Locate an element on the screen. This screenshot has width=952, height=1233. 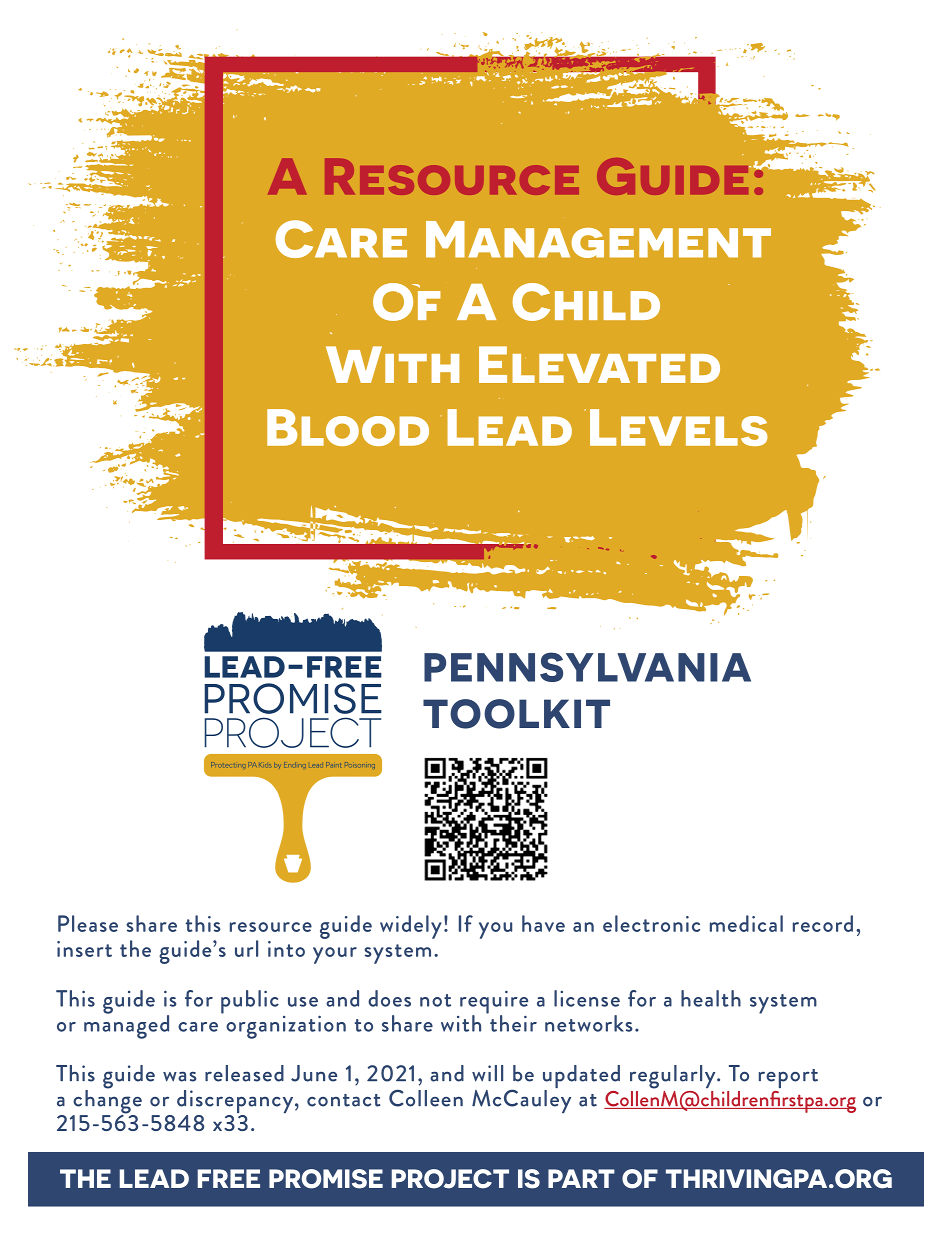
Management is located at coordinates (598, 239).
